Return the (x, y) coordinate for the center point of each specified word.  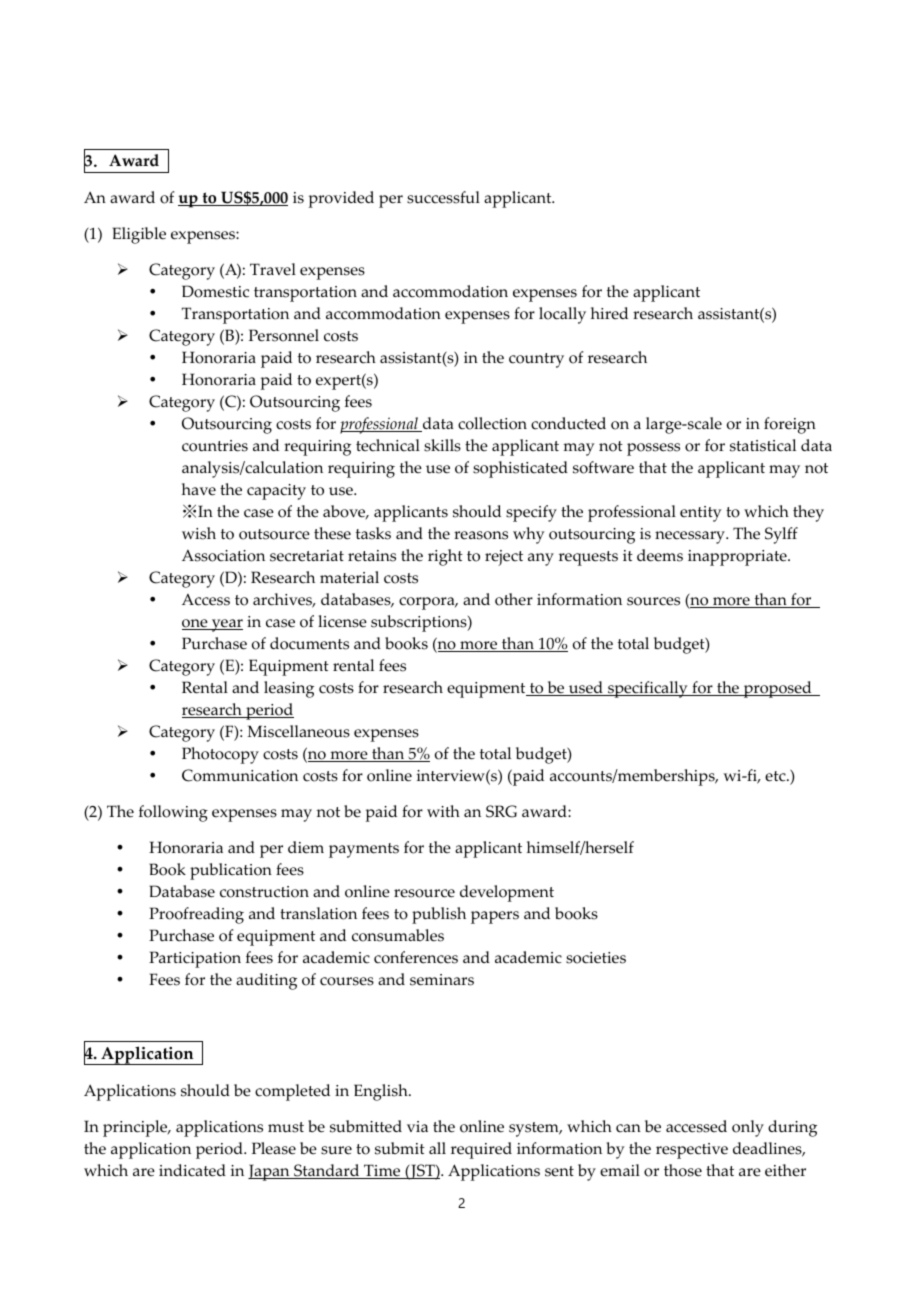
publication (231, 871)
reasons (481, 535)
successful (443, 197)
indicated (192, 1170)
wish (199, 533)
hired (609, 313)
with (443, 811)
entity (701, 514)
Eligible (139, 235)
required (481, 1150)
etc (776, 776)
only (748, 1128)
